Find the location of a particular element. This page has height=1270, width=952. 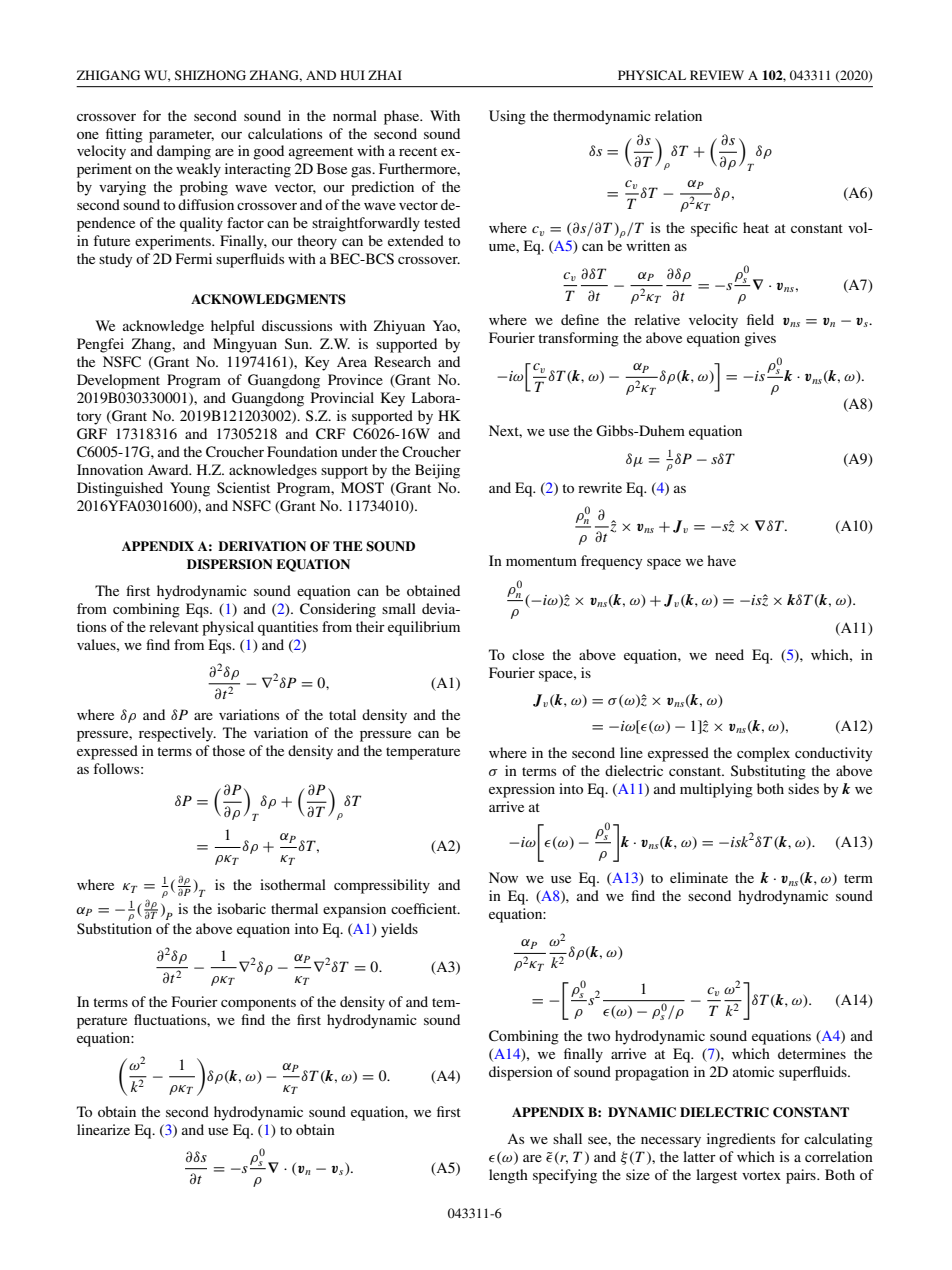

equilibrium is located at coordinates (424, 628).
